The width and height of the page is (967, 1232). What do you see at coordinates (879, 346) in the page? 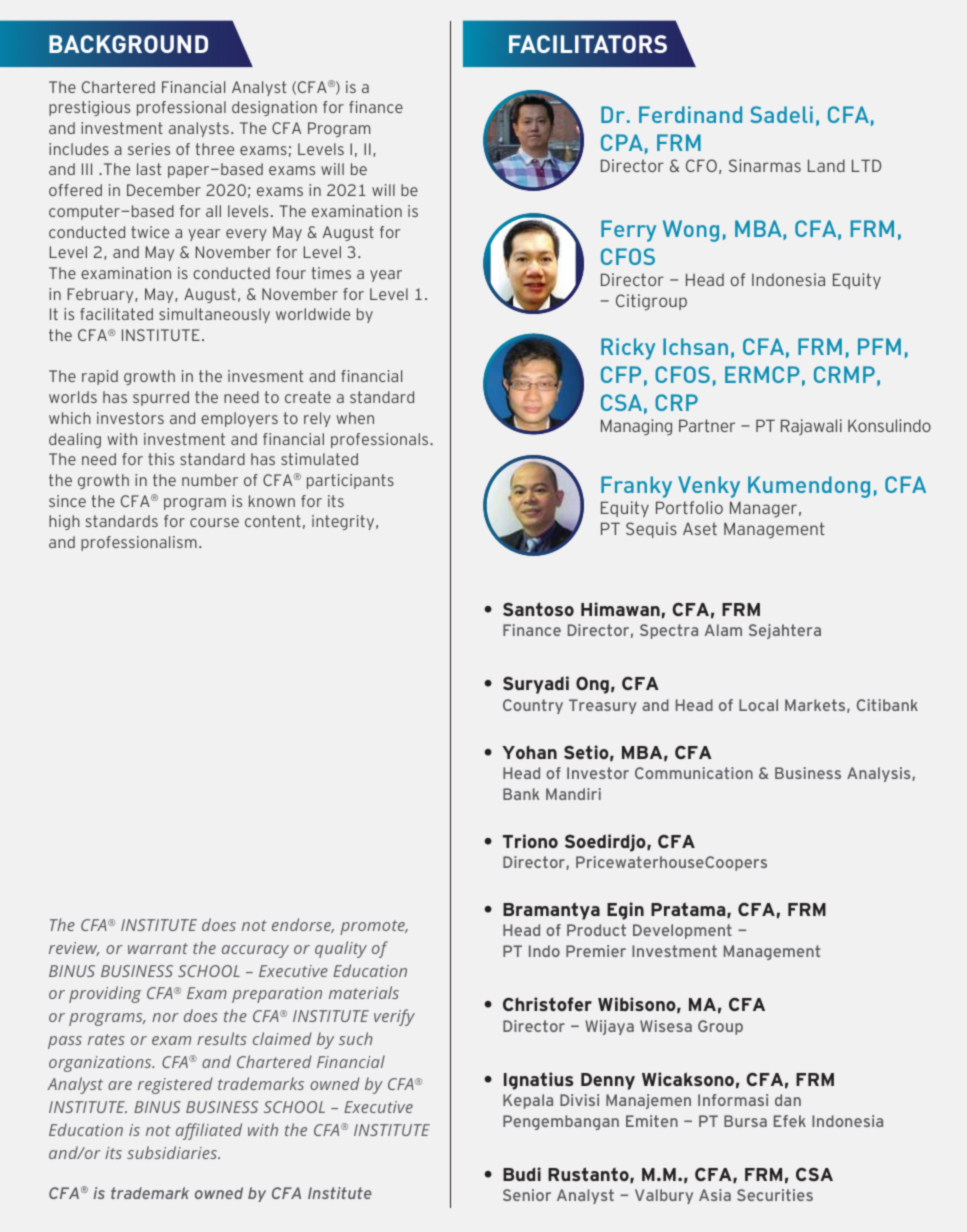
I see `PFM` at bounding box center [879, 346].
